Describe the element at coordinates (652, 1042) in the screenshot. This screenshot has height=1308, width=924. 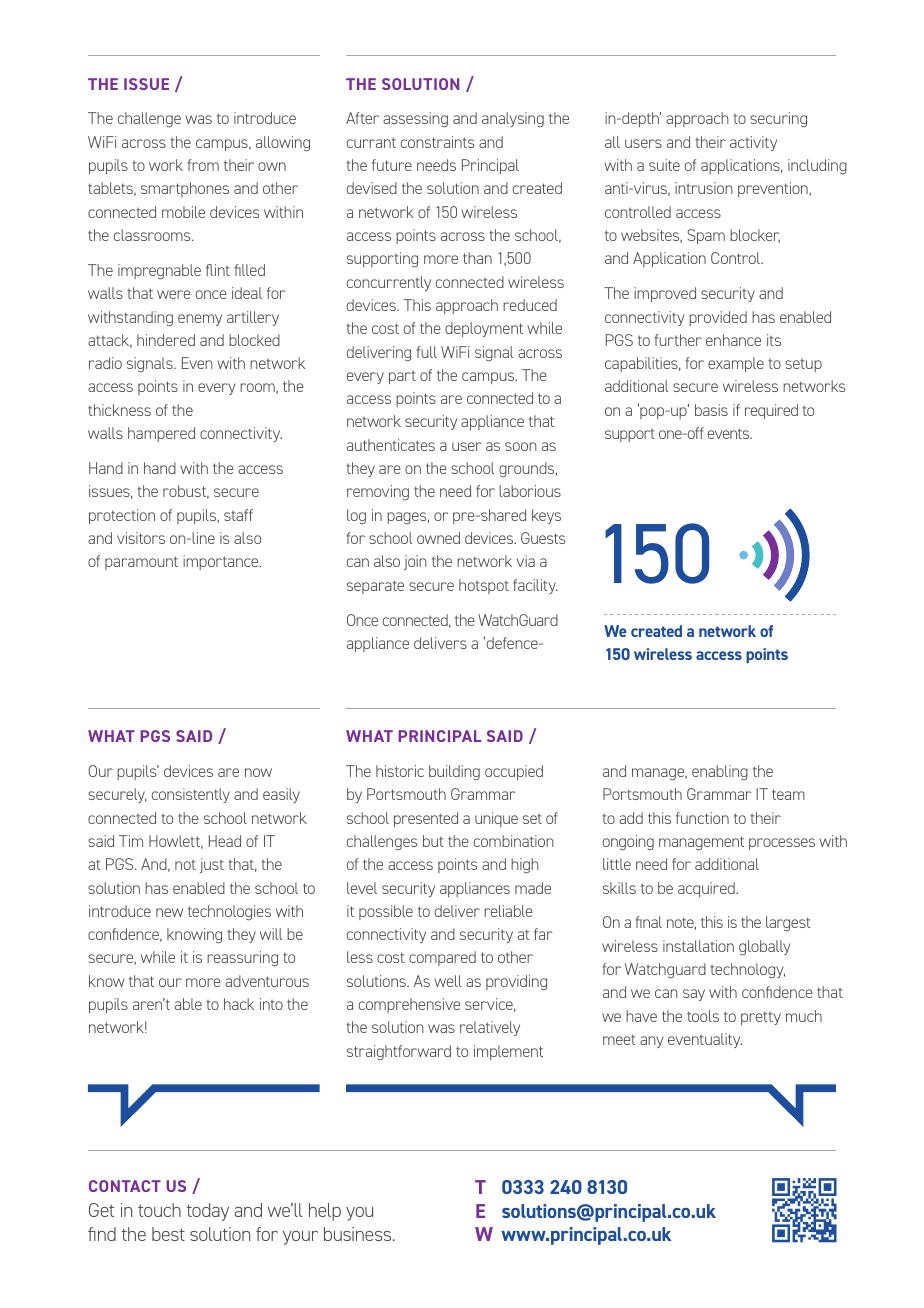
I see `any` at that location.
